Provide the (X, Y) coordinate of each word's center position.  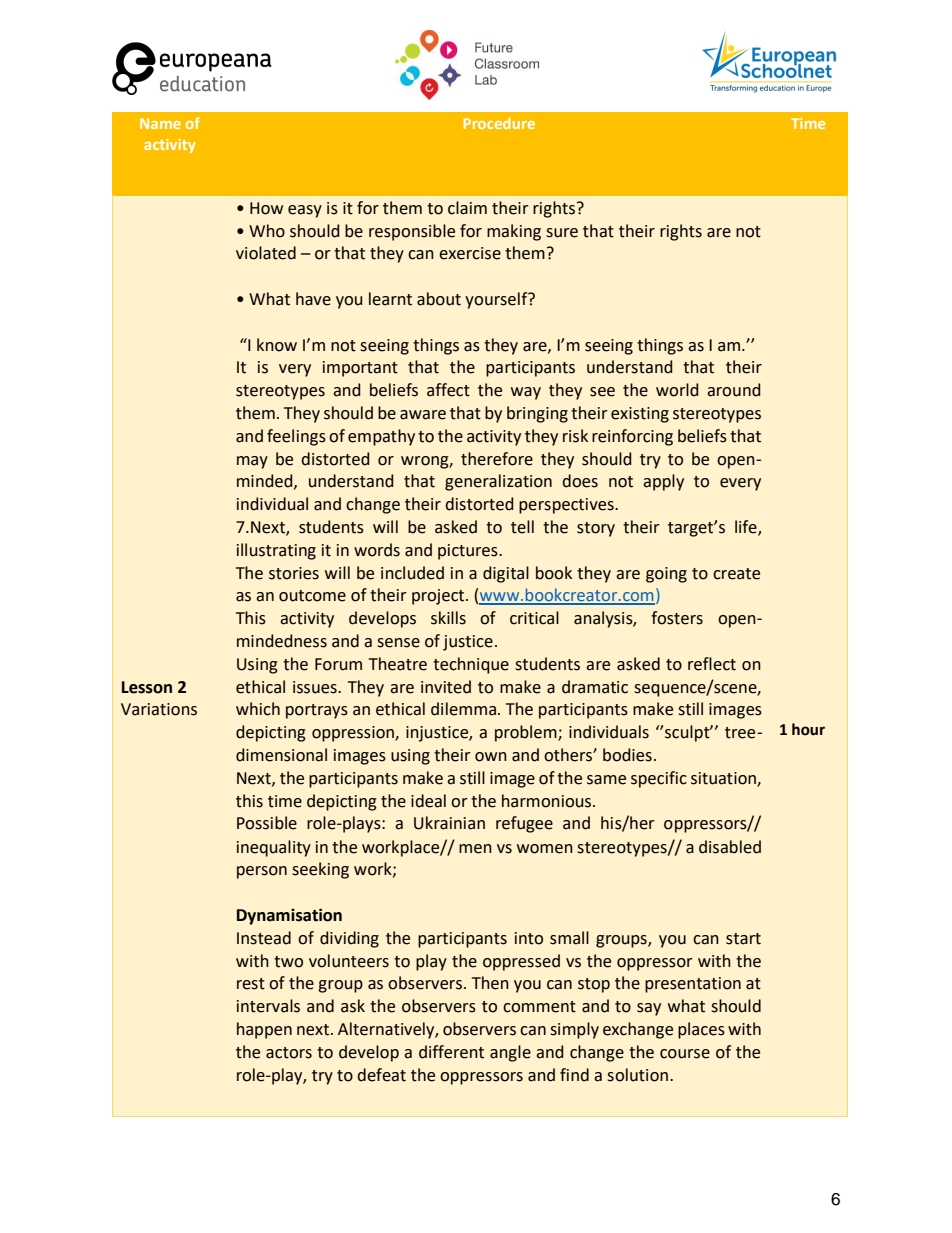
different (451, 1052)
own (491, 757)
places (701, 1030)
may (252, 462)
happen (264, 1030)
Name (160, 123)
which (258, 709)
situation (724, 779)
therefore (497, 459)
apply (663, 482)
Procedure (499, 123)
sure (562, 233)
